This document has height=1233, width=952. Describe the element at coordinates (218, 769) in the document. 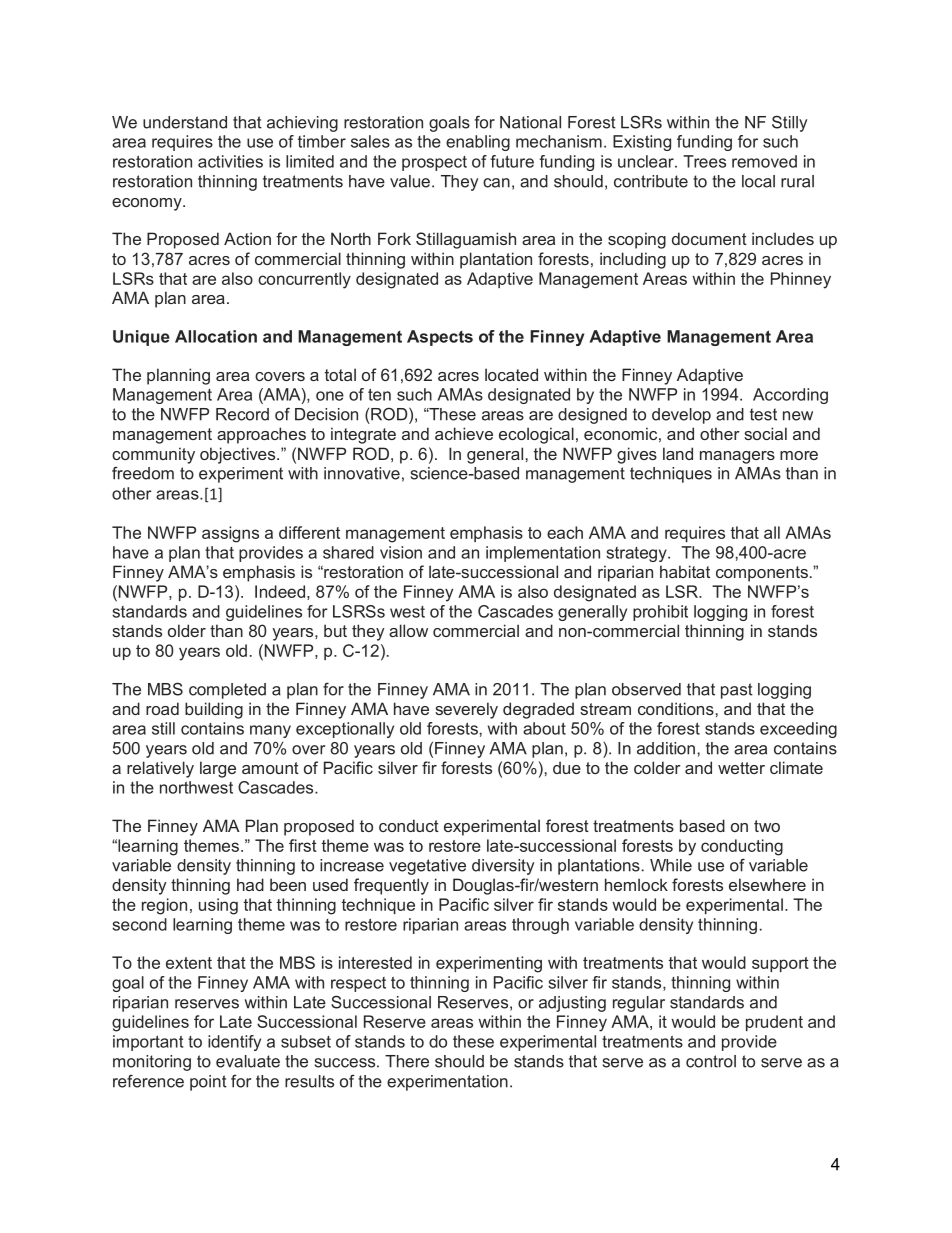

I see `large` at that location.
